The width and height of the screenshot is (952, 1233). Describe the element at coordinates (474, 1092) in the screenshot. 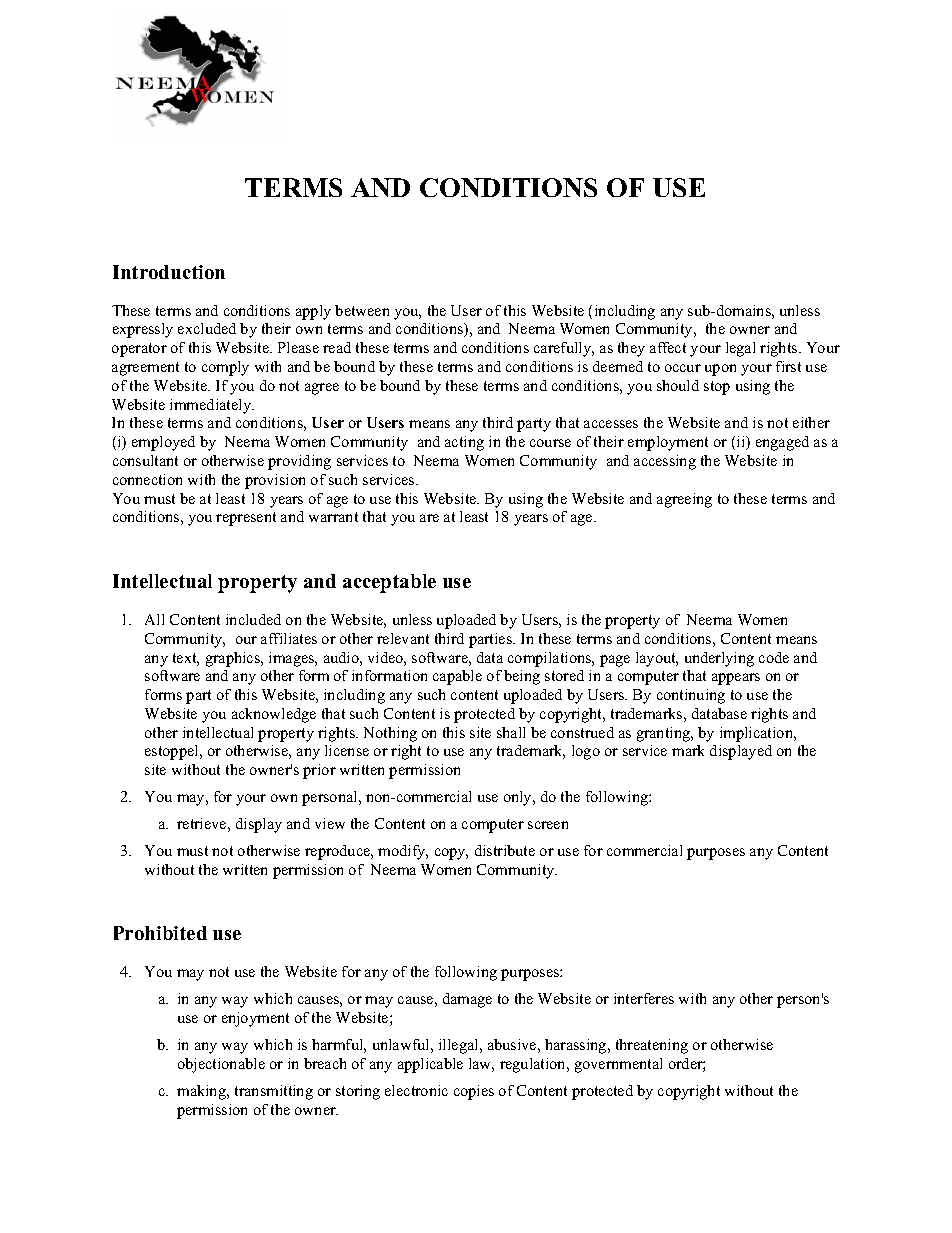

I see `copies` at that location.
